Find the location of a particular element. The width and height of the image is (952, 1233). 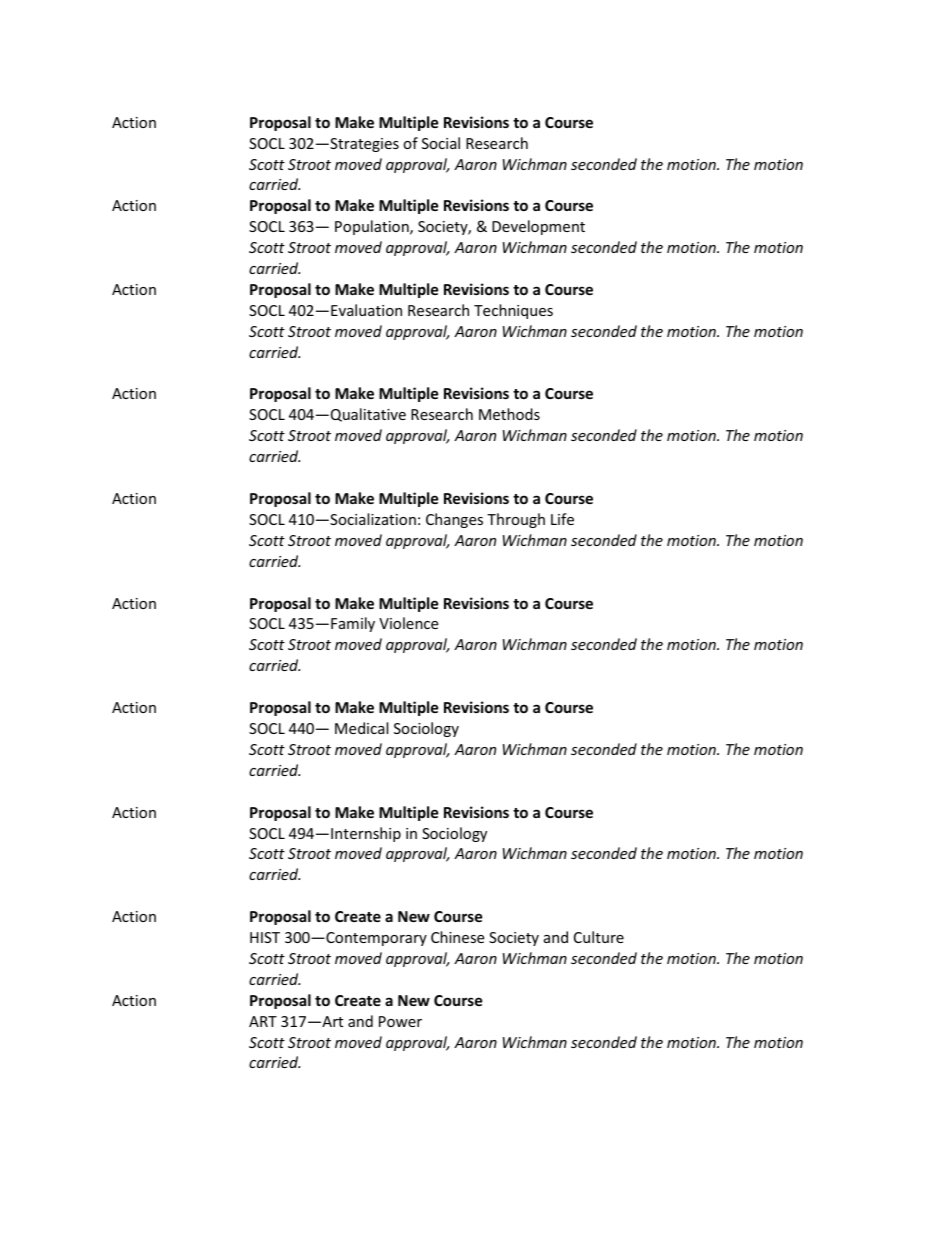

Population is located at coordinates (373, 227).
